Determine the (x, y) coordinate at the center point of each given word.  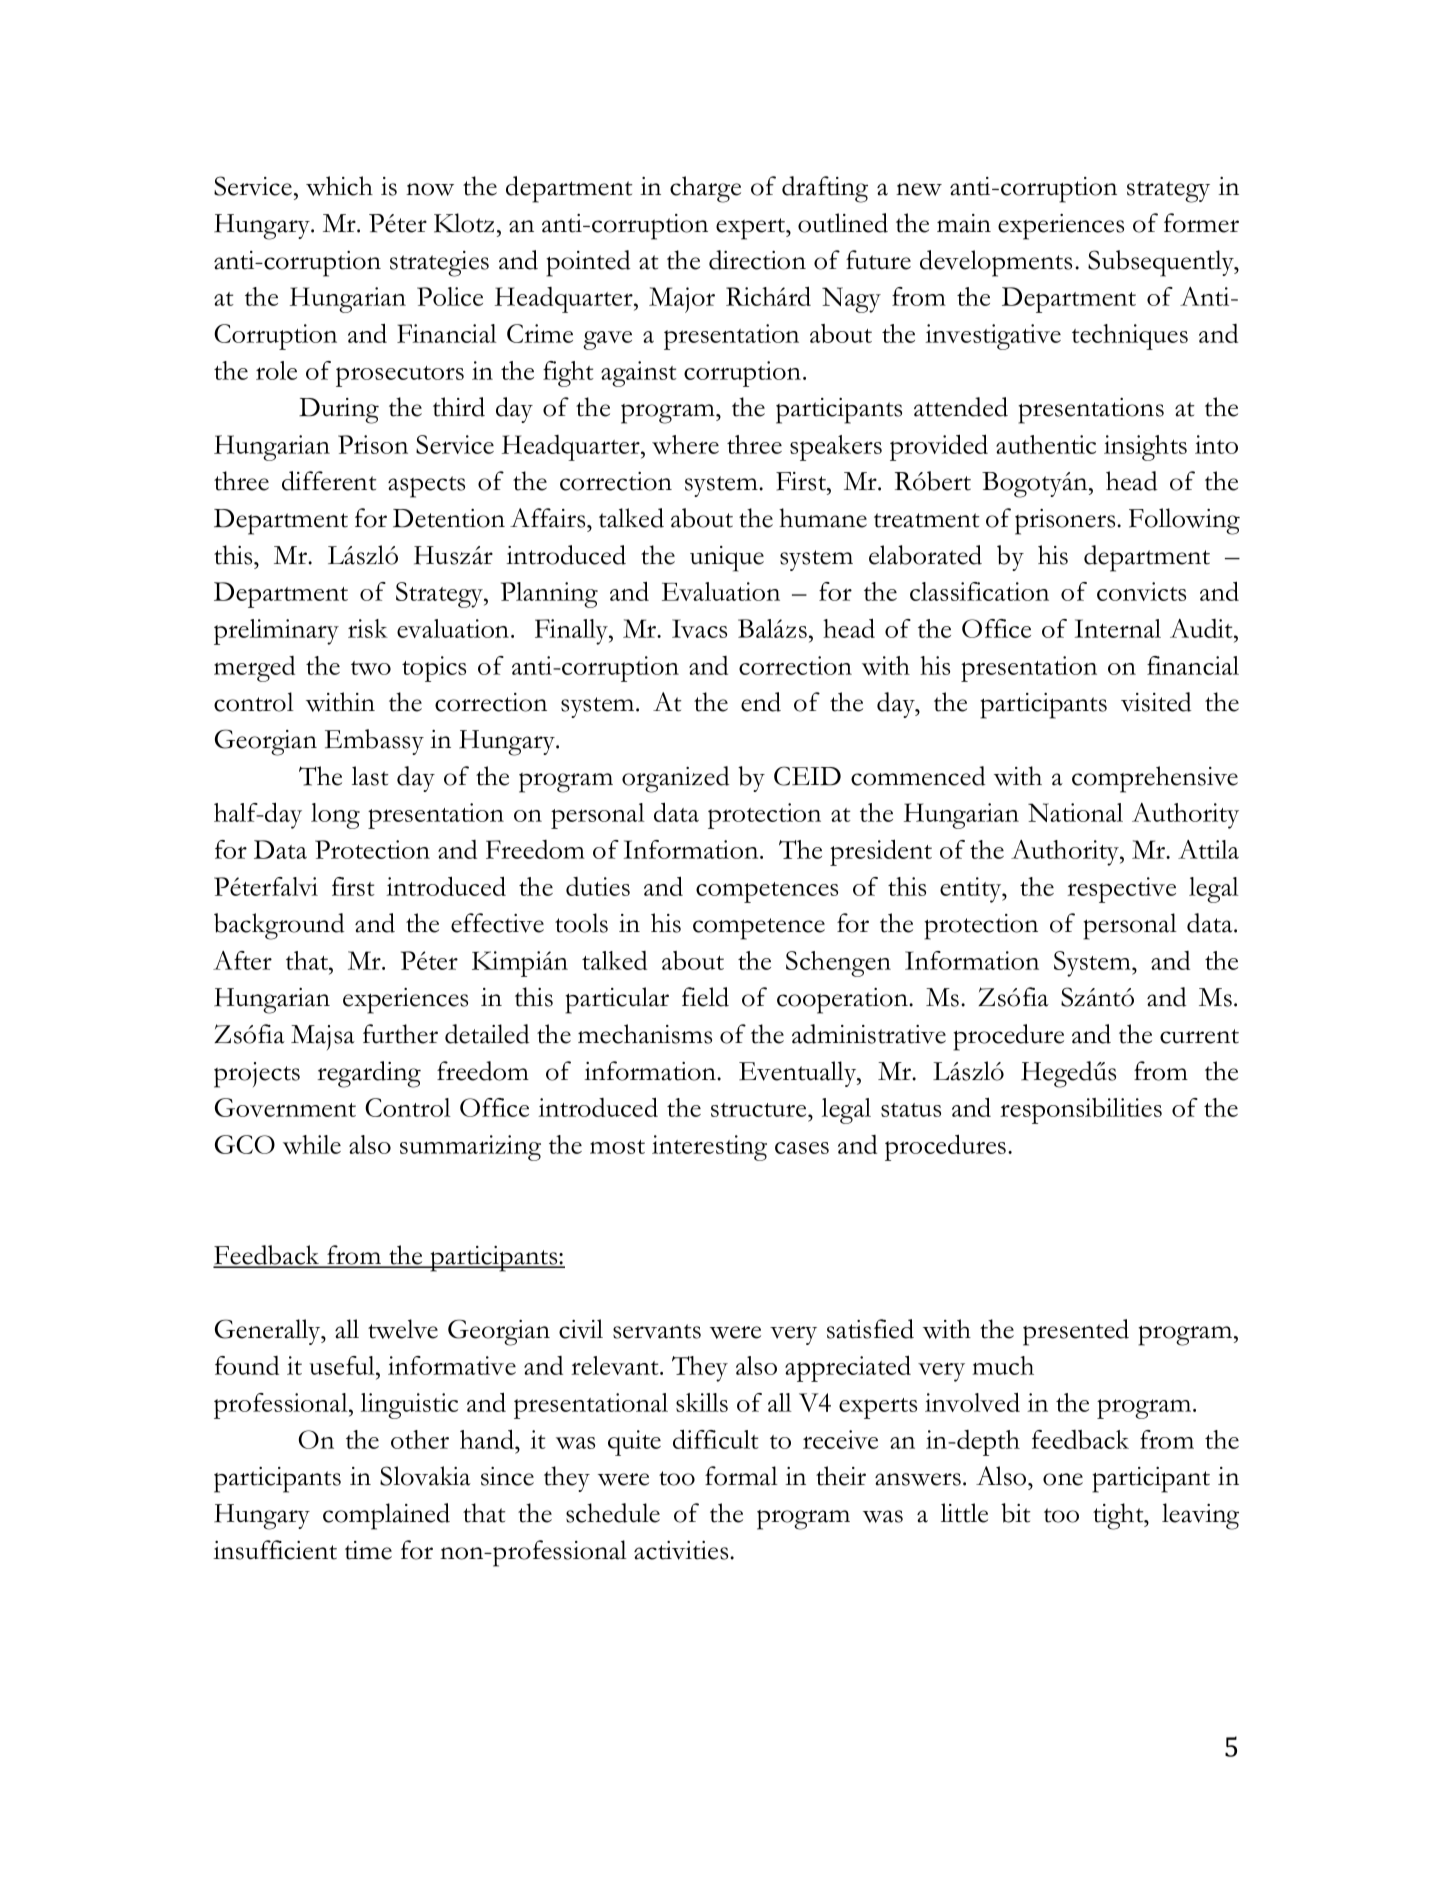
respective (1121, 890)
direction (757, 260)
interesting (709, 1148)
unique (727, 559)
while (312, 1144)
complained (386, 1516)
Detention (449, 518)
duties (598, 886)
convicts (1141, 591)
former (1201, 223)
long (335, 816)
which (339, 186)
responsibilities (1081, 1111)
